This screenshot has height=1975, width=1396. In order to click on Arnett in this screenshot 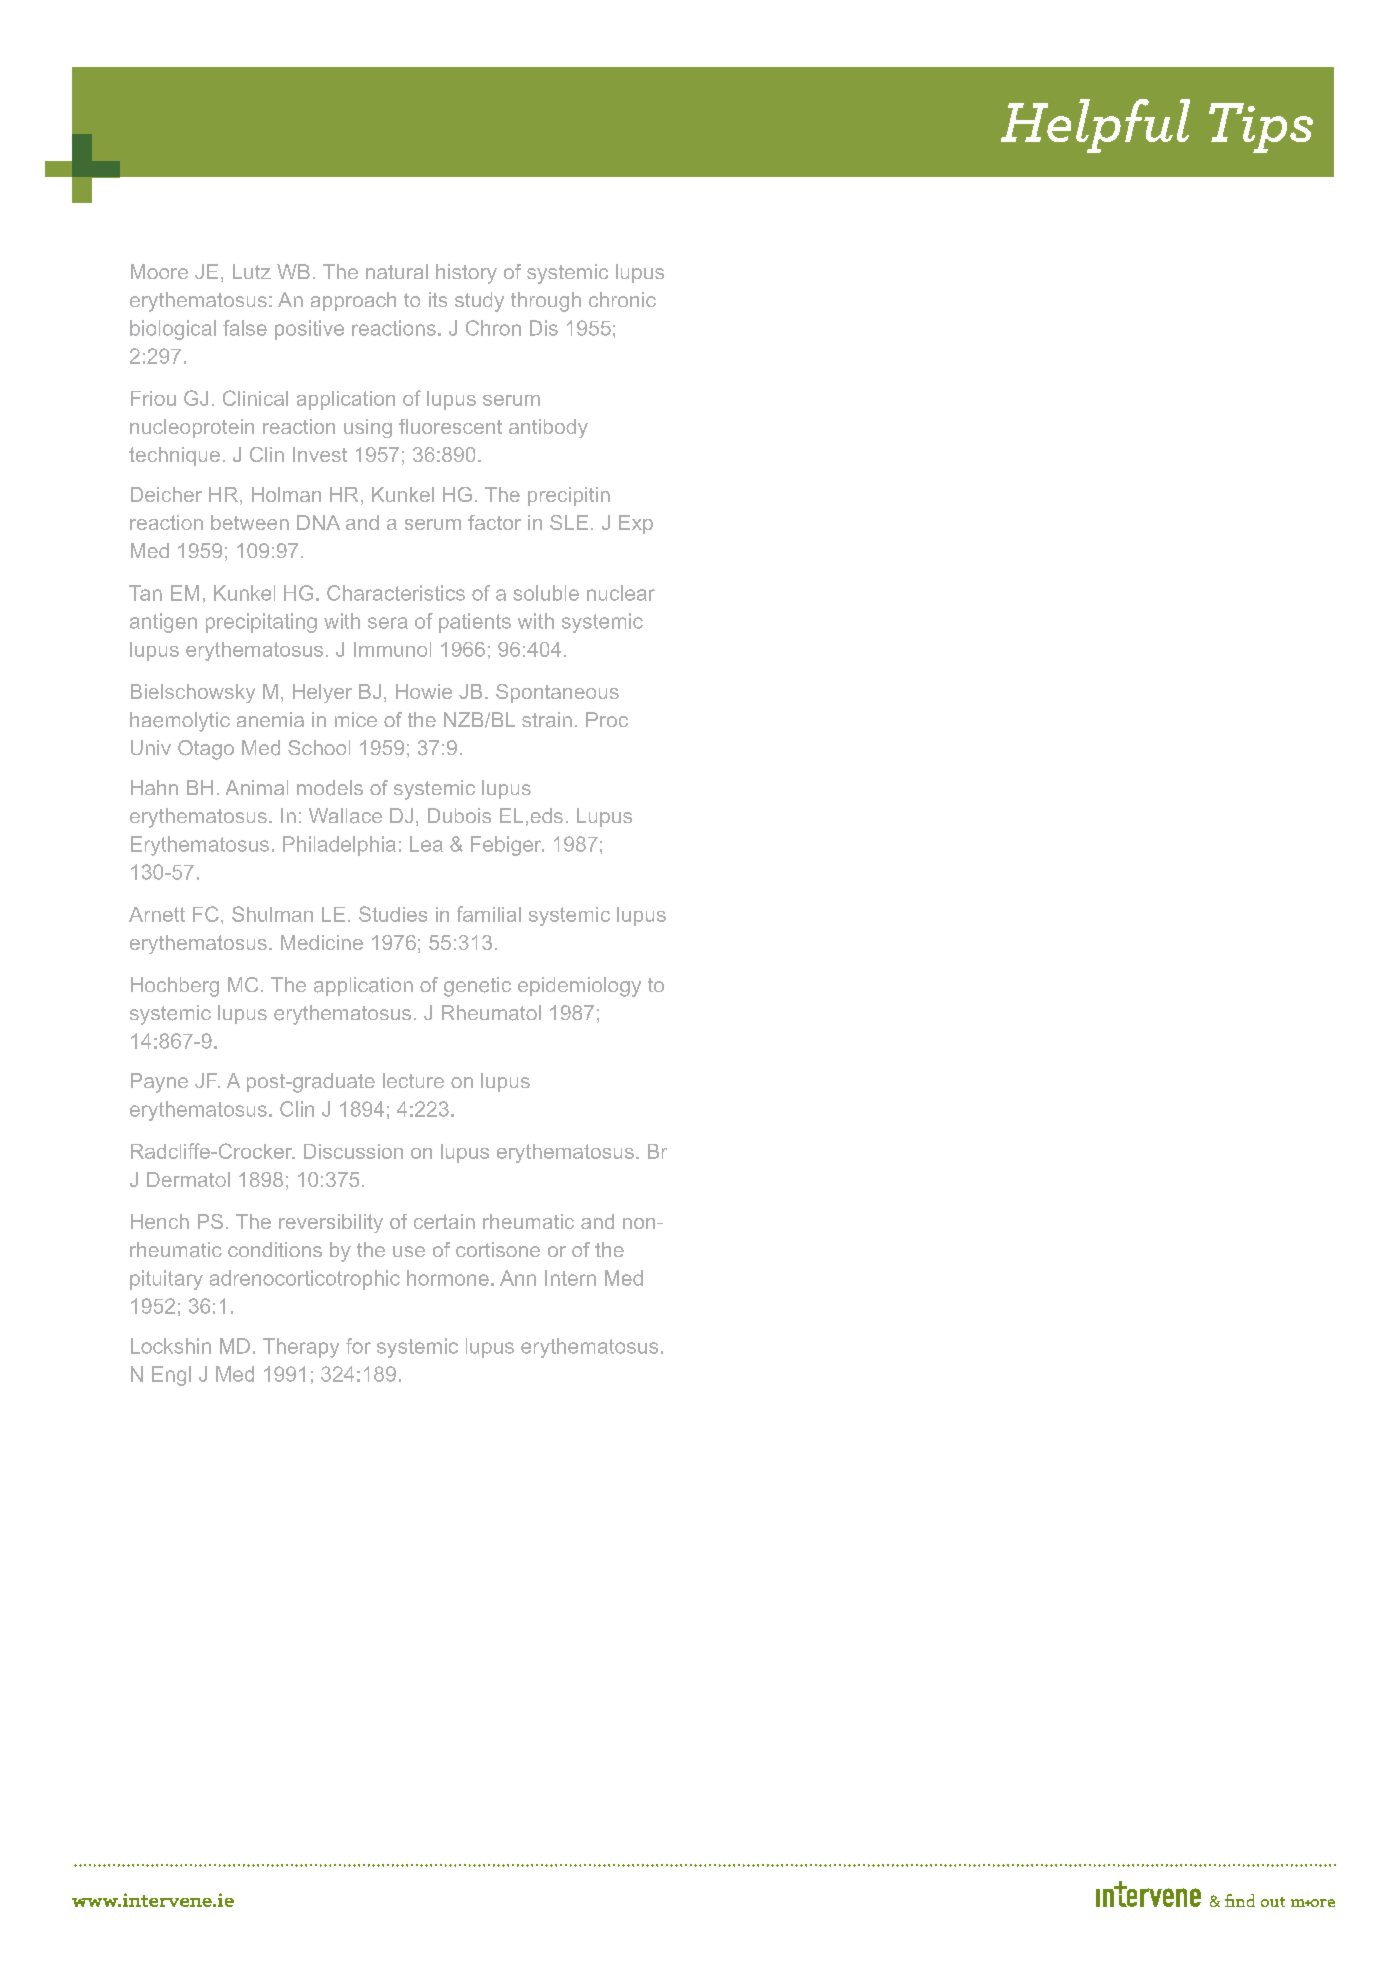, I will do `click(157, 914)`.
